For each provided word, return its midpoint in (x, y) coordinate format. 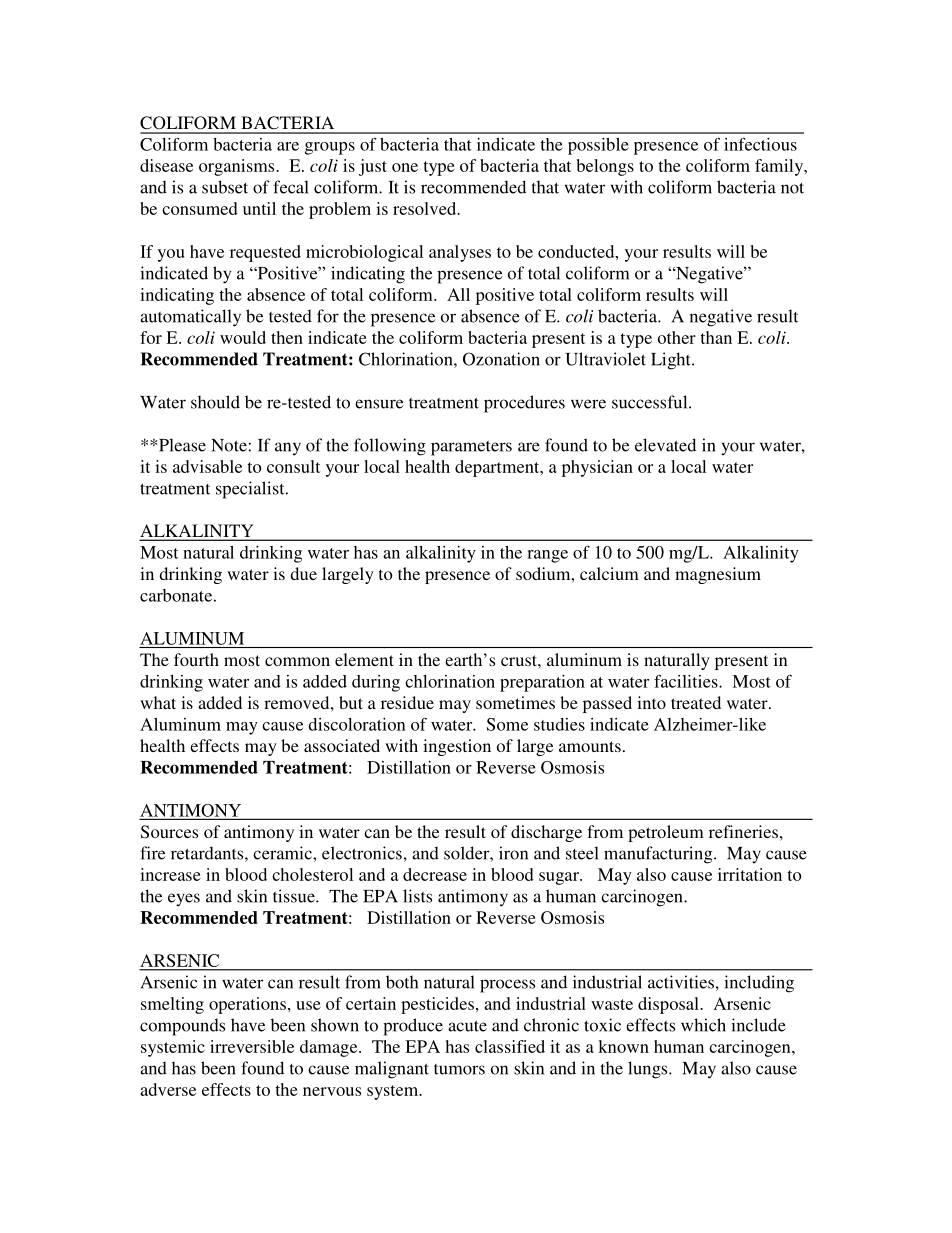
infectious (760, 144)
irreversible (252, 1046)
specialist (251, 490)
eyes (184, 899)
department (498, 468)
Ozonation (501, 359)
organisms (238, 167)
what (158, 702)
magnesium (718, 575)
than (716, 337)
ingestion (457, 747)
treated (696, 702)
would (243, 337)
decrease (435, 874)
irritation (750, 874)
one (405, 167)
